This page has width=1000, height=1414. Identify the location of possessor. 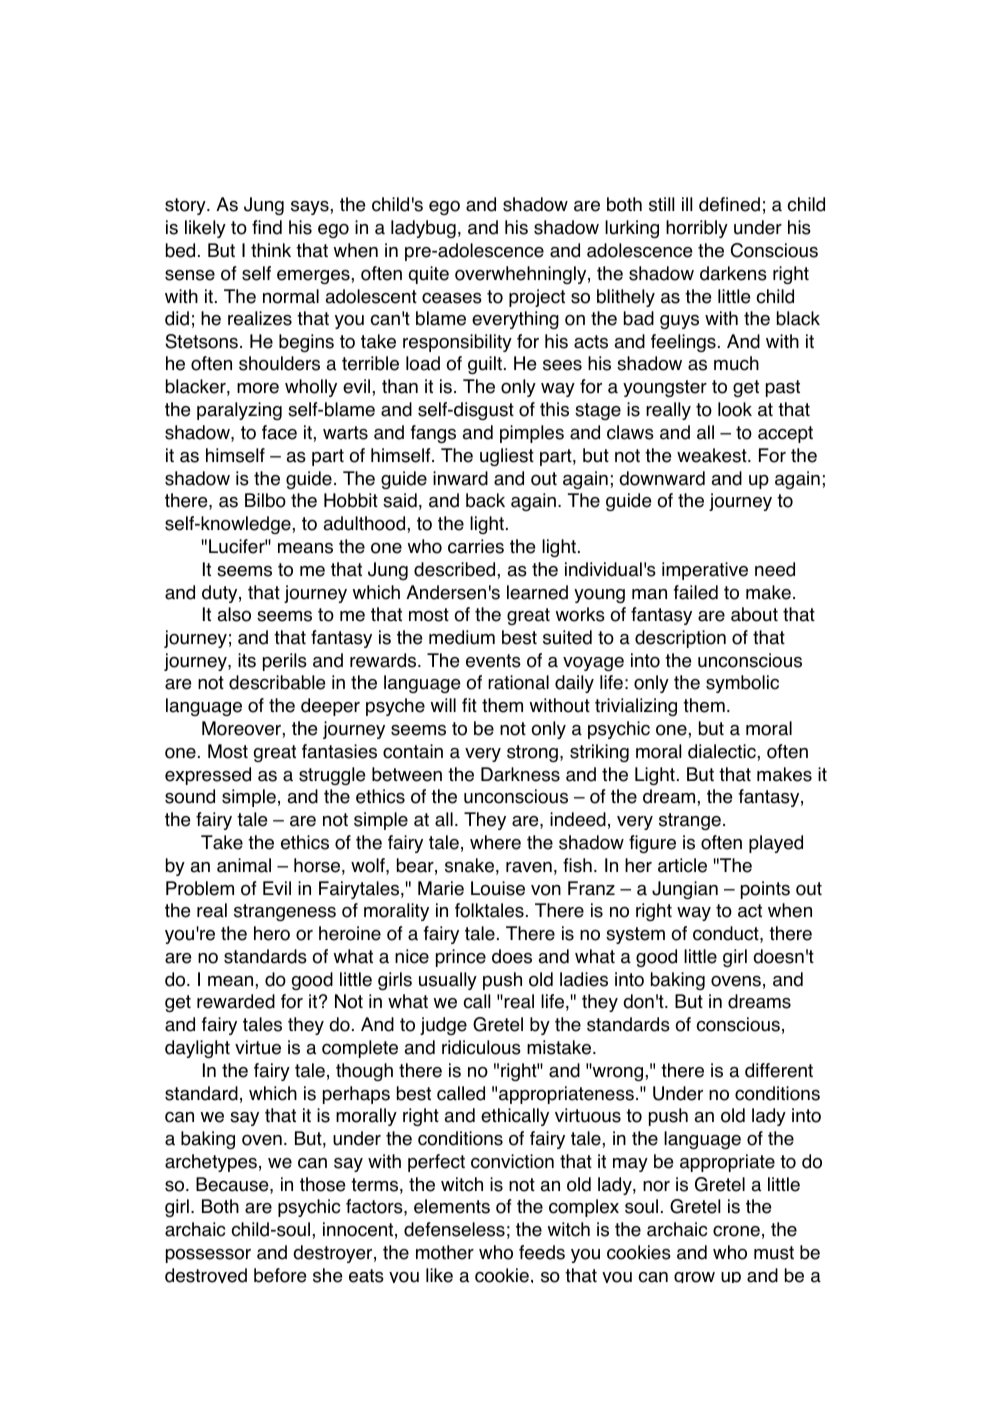
(208, 1256).
